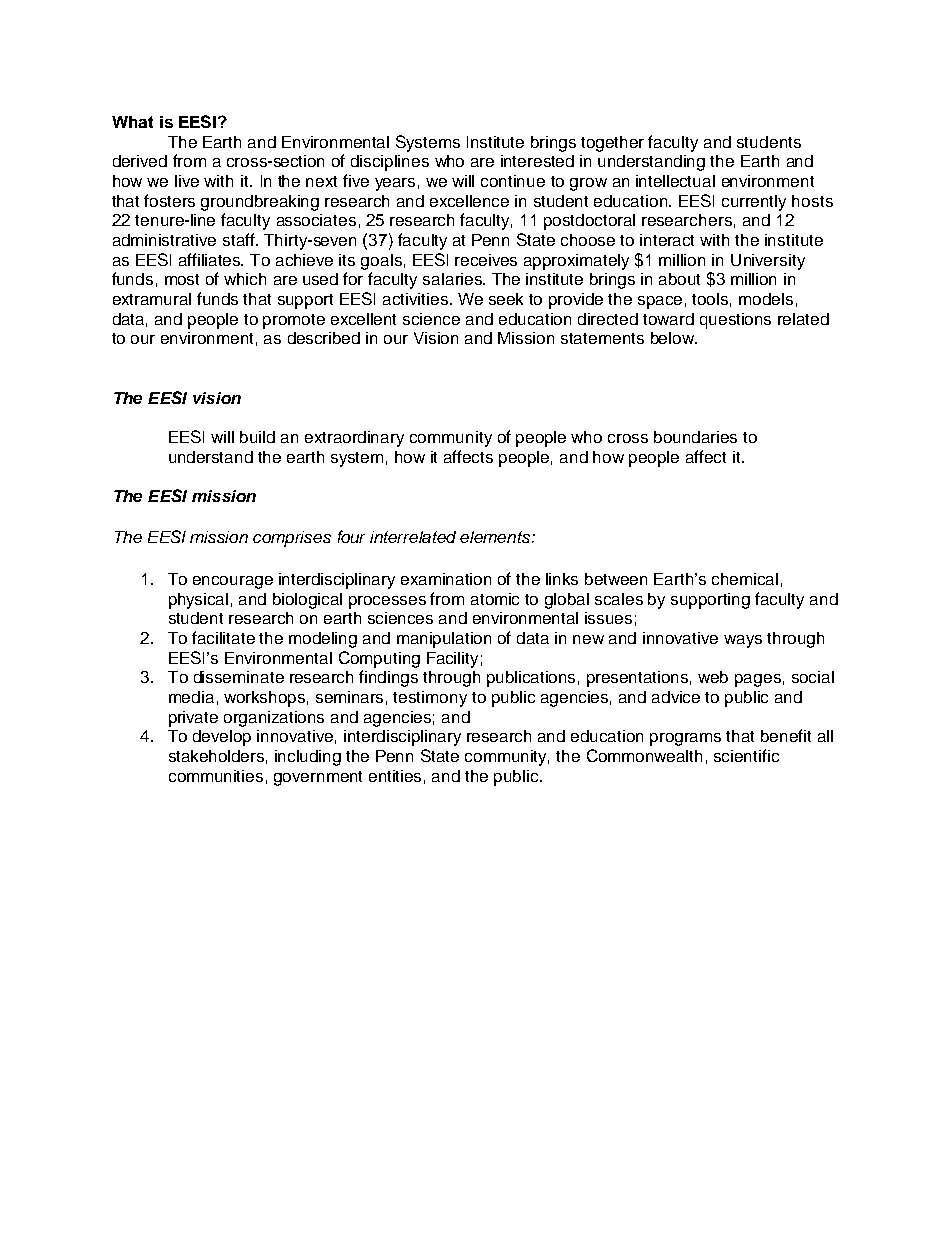 This page has height=1233, width=952. What do you see at coordinates (745, 579) in the page?
I see `chemical` at bounding box center [745, 579].
